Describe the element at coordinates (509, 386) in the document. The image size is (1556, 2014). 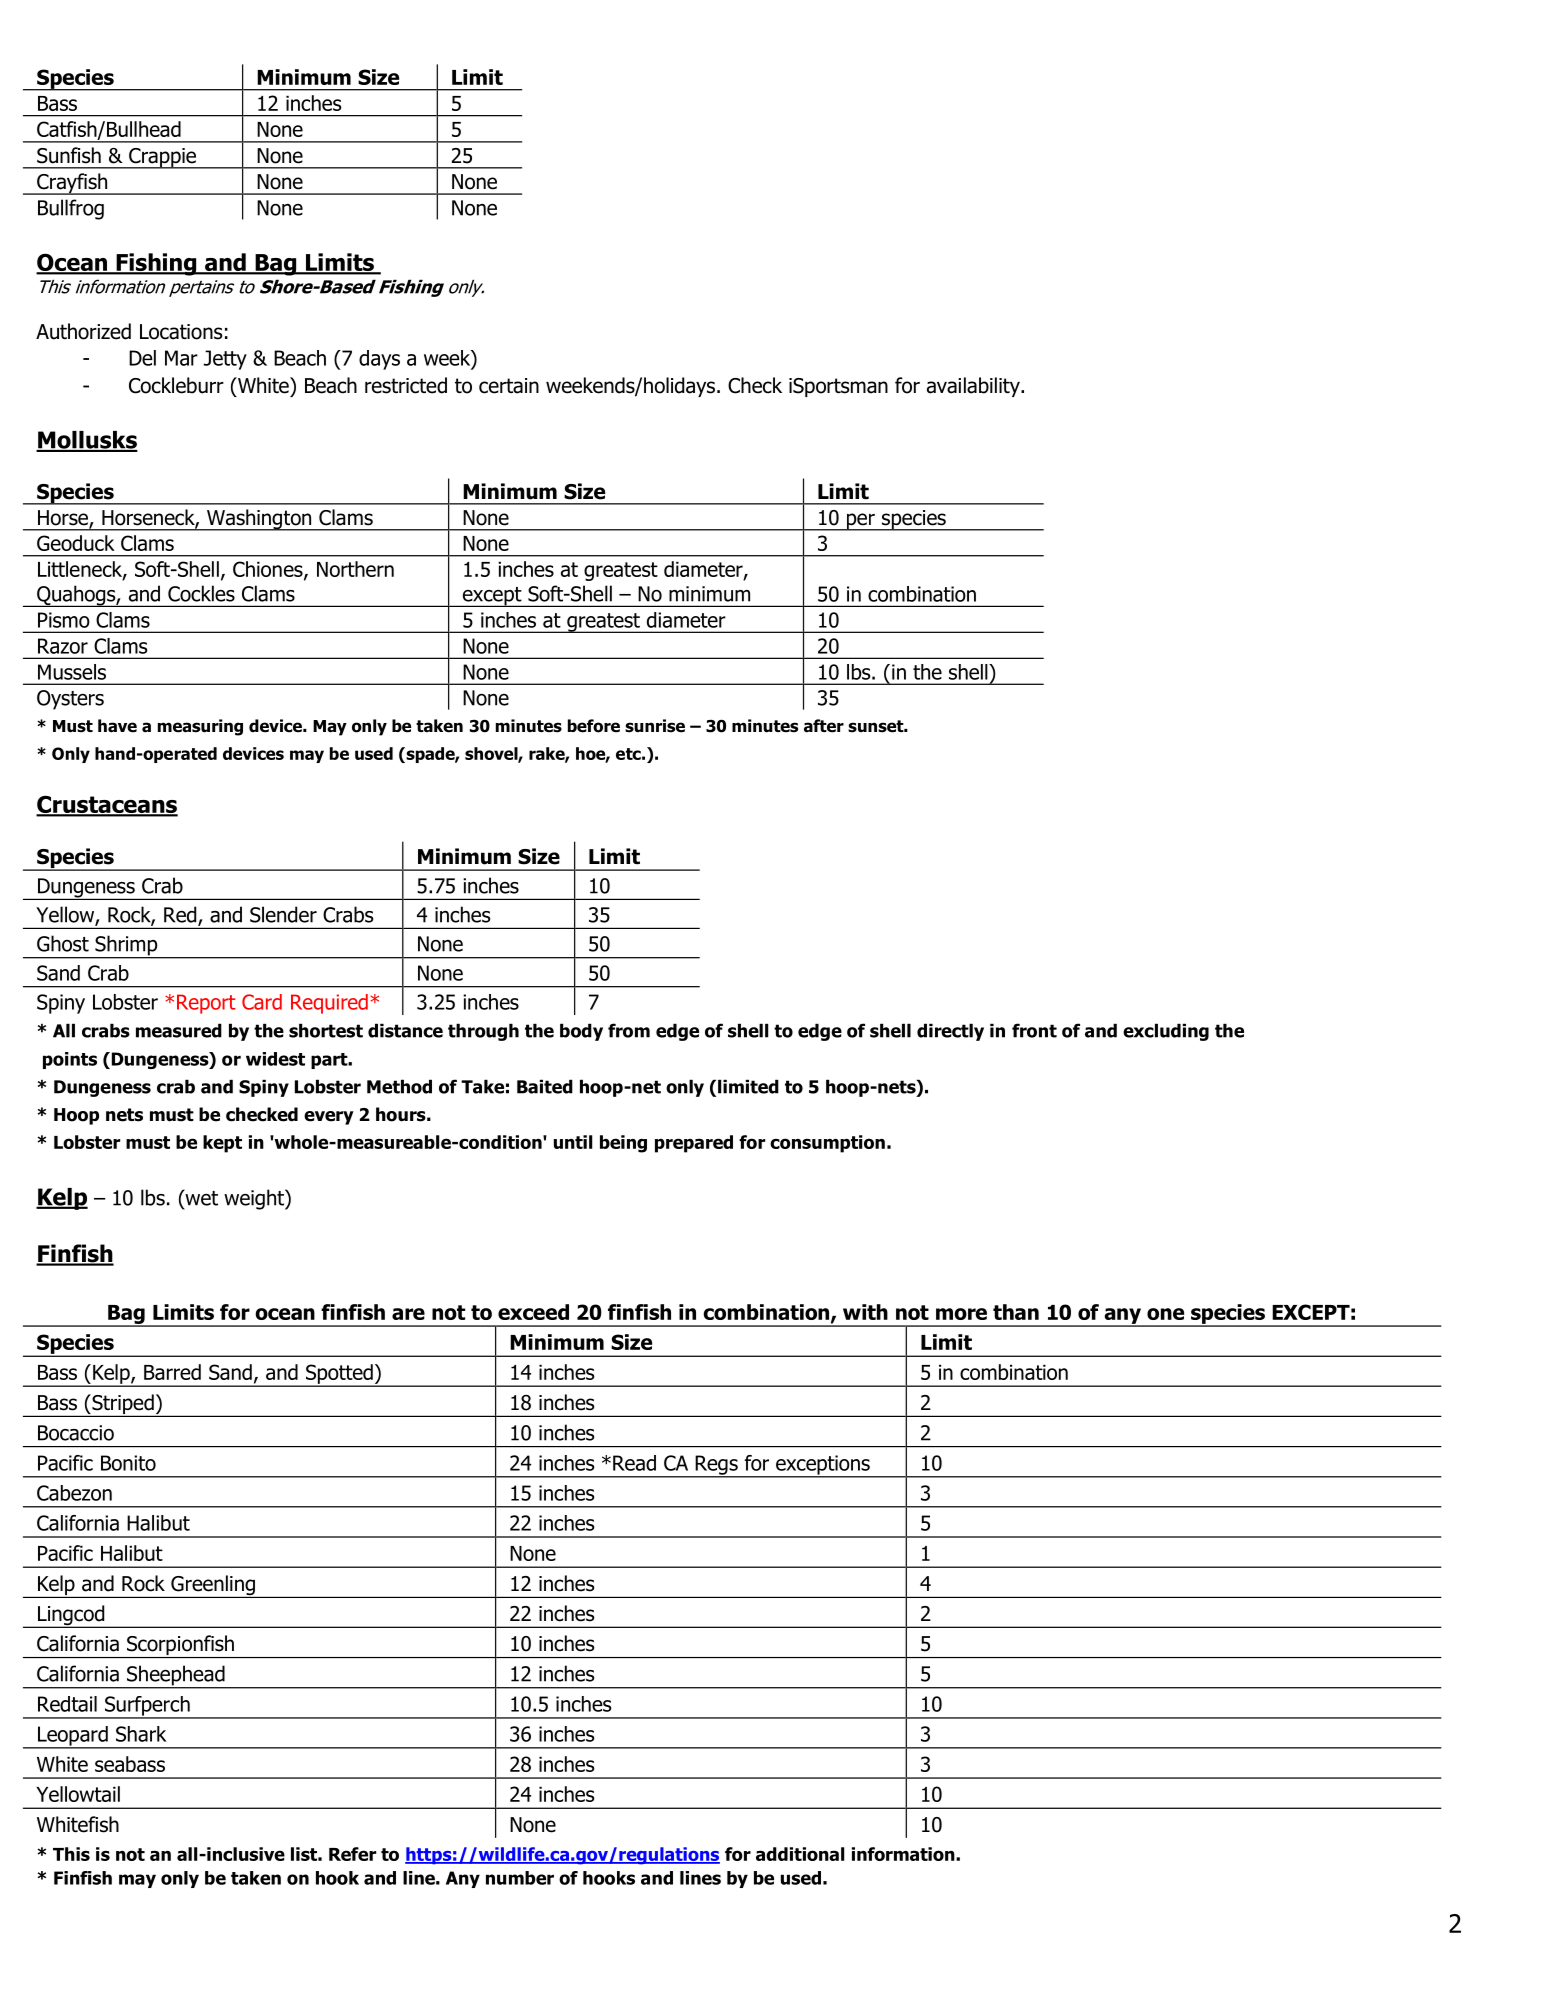
I see `certain` at that location.
